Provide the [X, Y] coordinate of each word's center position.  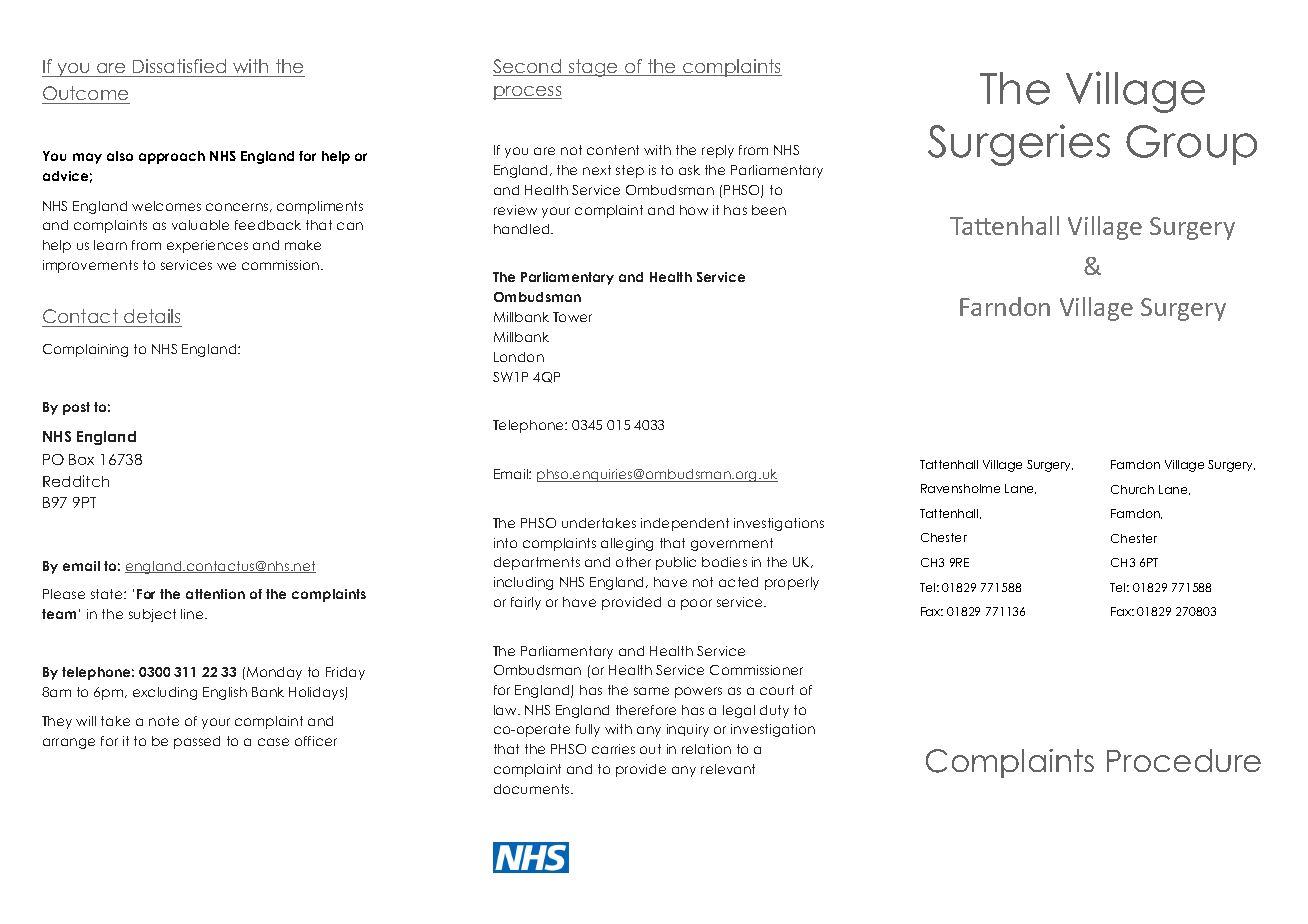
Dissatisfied [179, 66]
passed [197, 742]
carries [613, 749]
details [152, 316]
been [769, 210]
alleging [627, 544]
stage [593, 68]
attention [215, 594]
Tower [572, 317]
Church [1132, 489]
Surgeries [1019, 145]
